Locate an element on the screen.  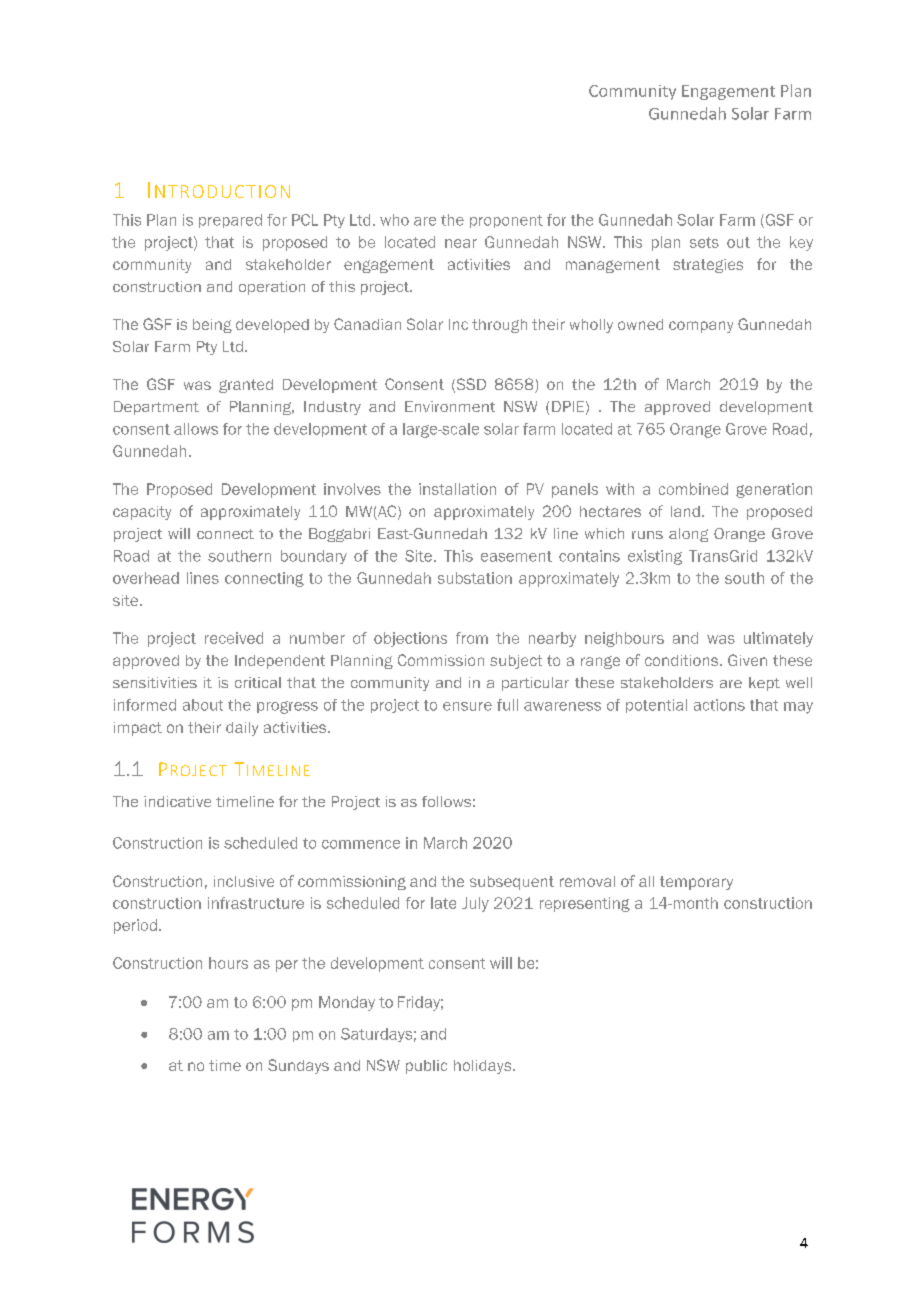
Environment is located at coordinates (450, 406).
